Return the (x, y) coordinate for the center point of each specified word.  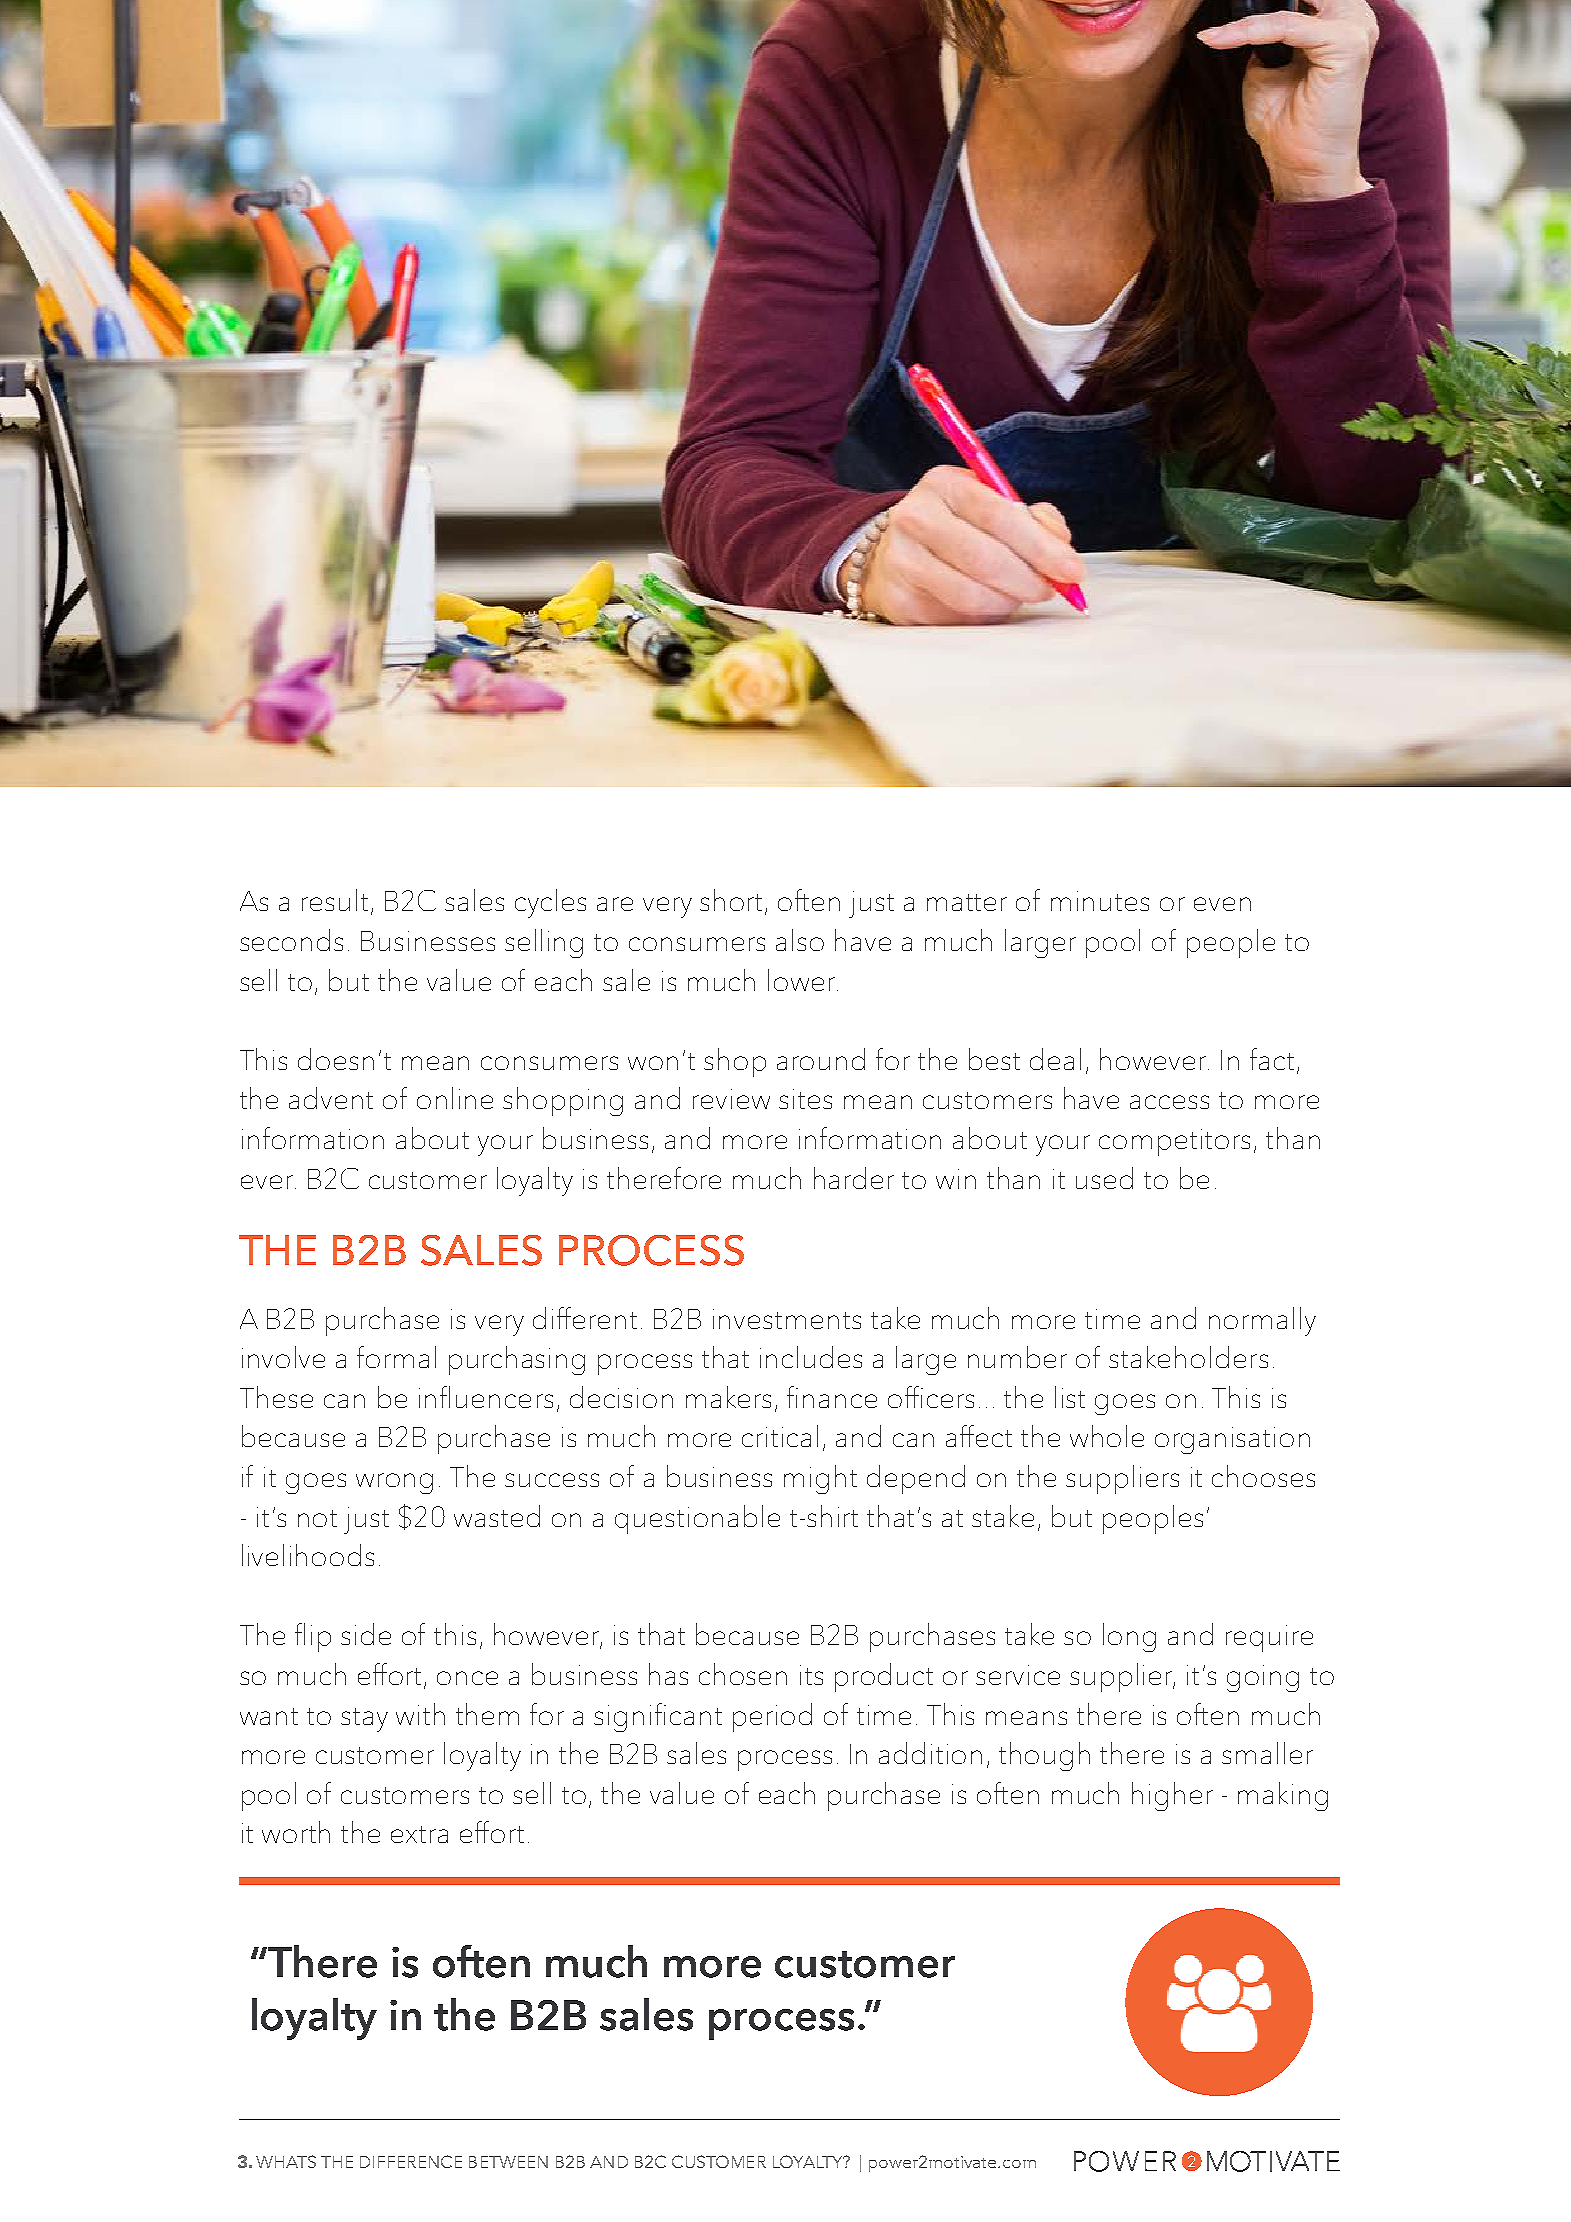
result (335, 900)
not (317, 1518)
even (1222, 904)
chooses (1263, 1476)
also (800, 940)
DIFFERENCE (411, 2161)
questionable (697, 1519)
